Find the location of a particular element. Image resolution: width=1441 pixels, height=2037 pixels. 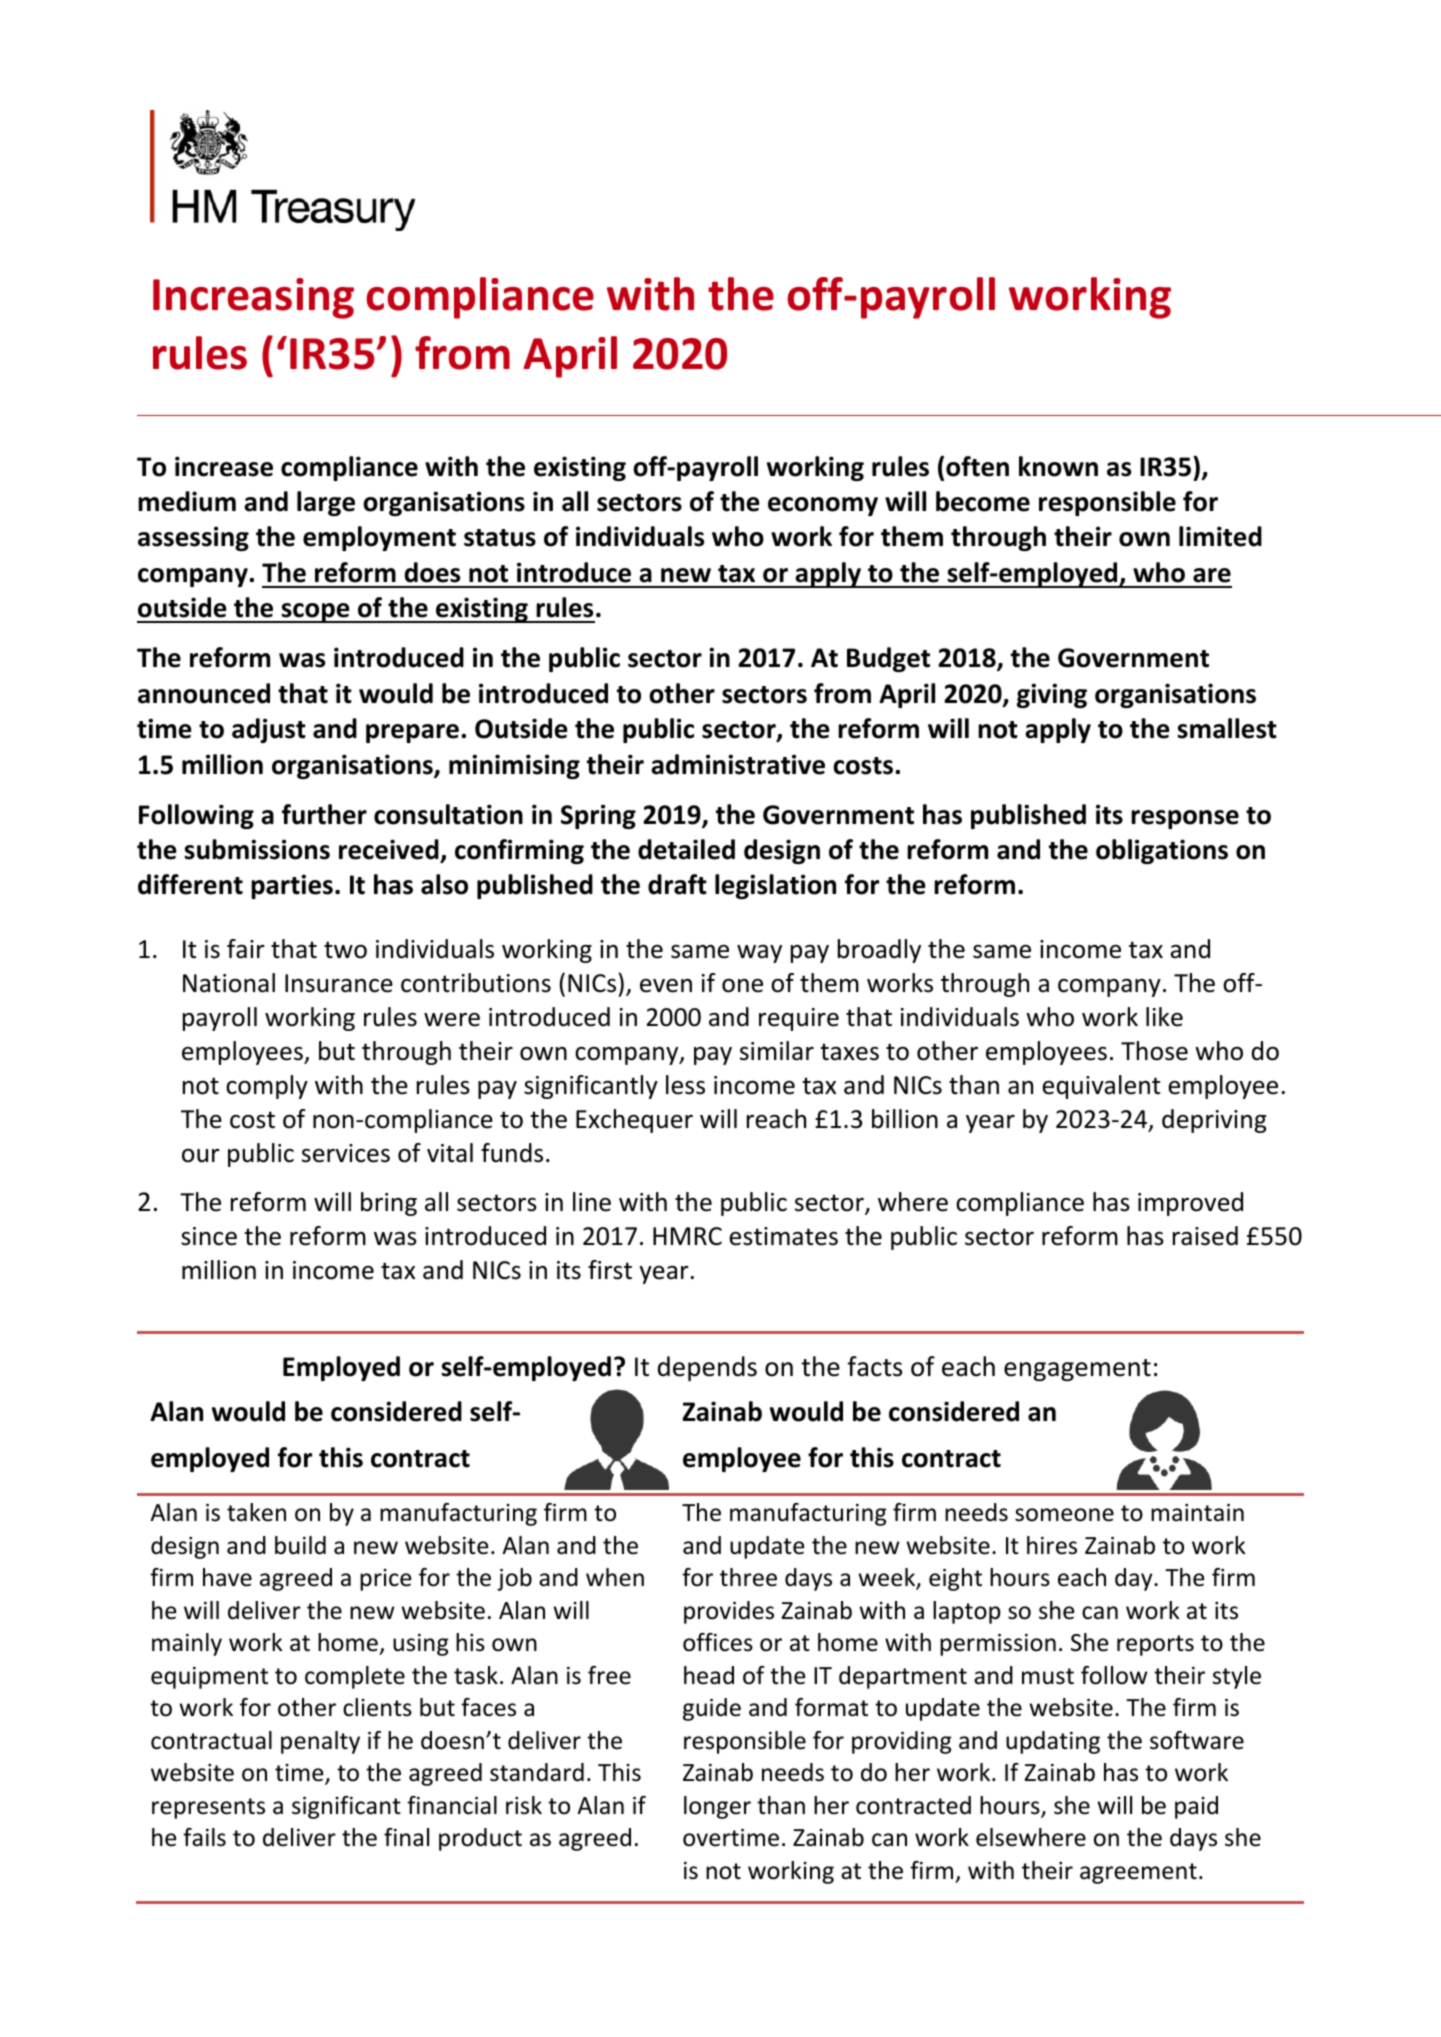

Increasing is located at coordinates (253, 298).
